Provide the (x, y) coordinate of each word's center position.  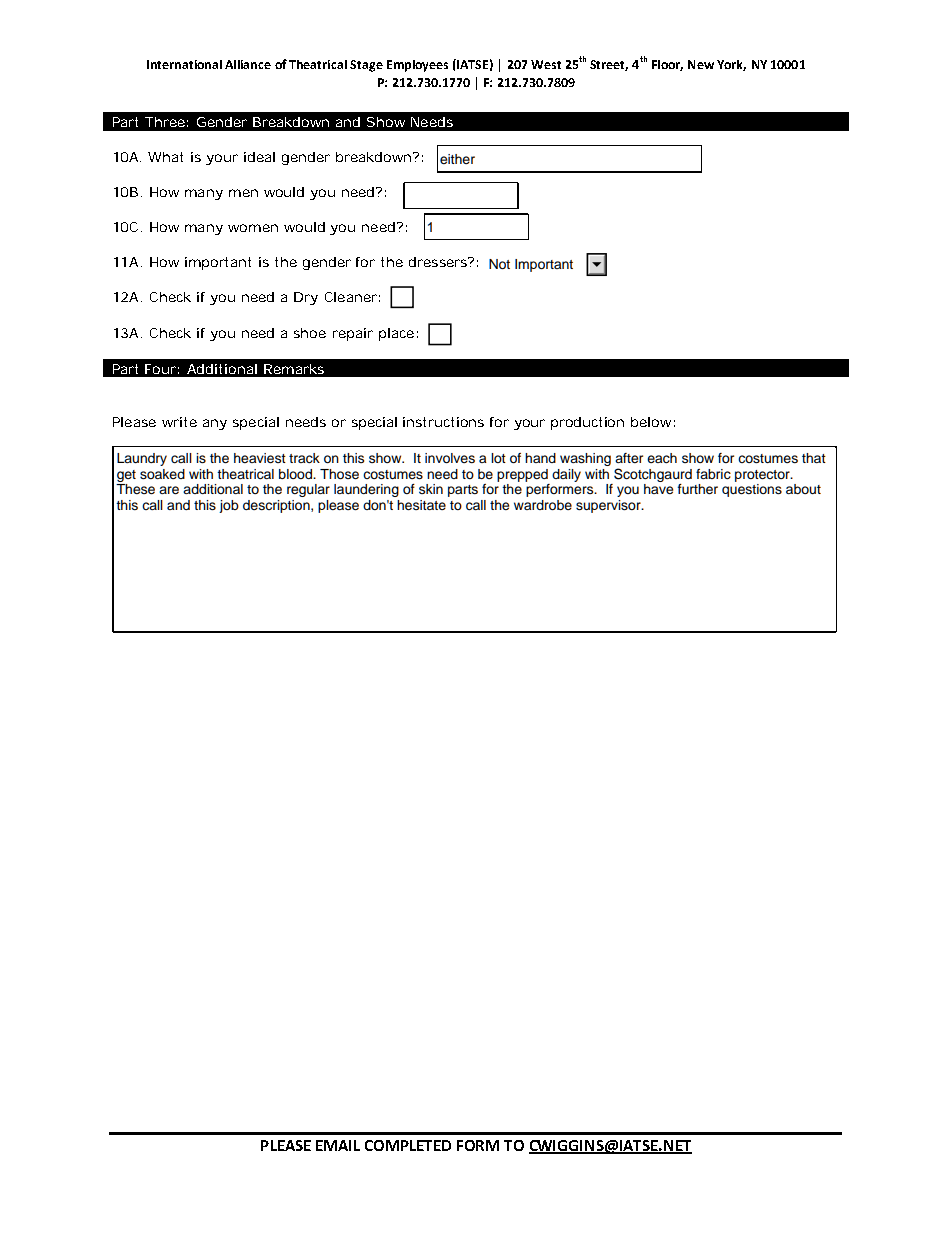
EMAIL (338, 1145)
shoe (310, 333)
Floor (667, 65)
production (587, 423)
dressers (439, 262)
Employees (417, 66)
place (396, 334)
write (179, 422)
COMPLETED (408, 1145)
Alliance (248, 64)
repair (353, 334)
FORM (478, 1145)
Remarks (294, 369)
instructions (443, 422)
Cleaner (351, 297)
